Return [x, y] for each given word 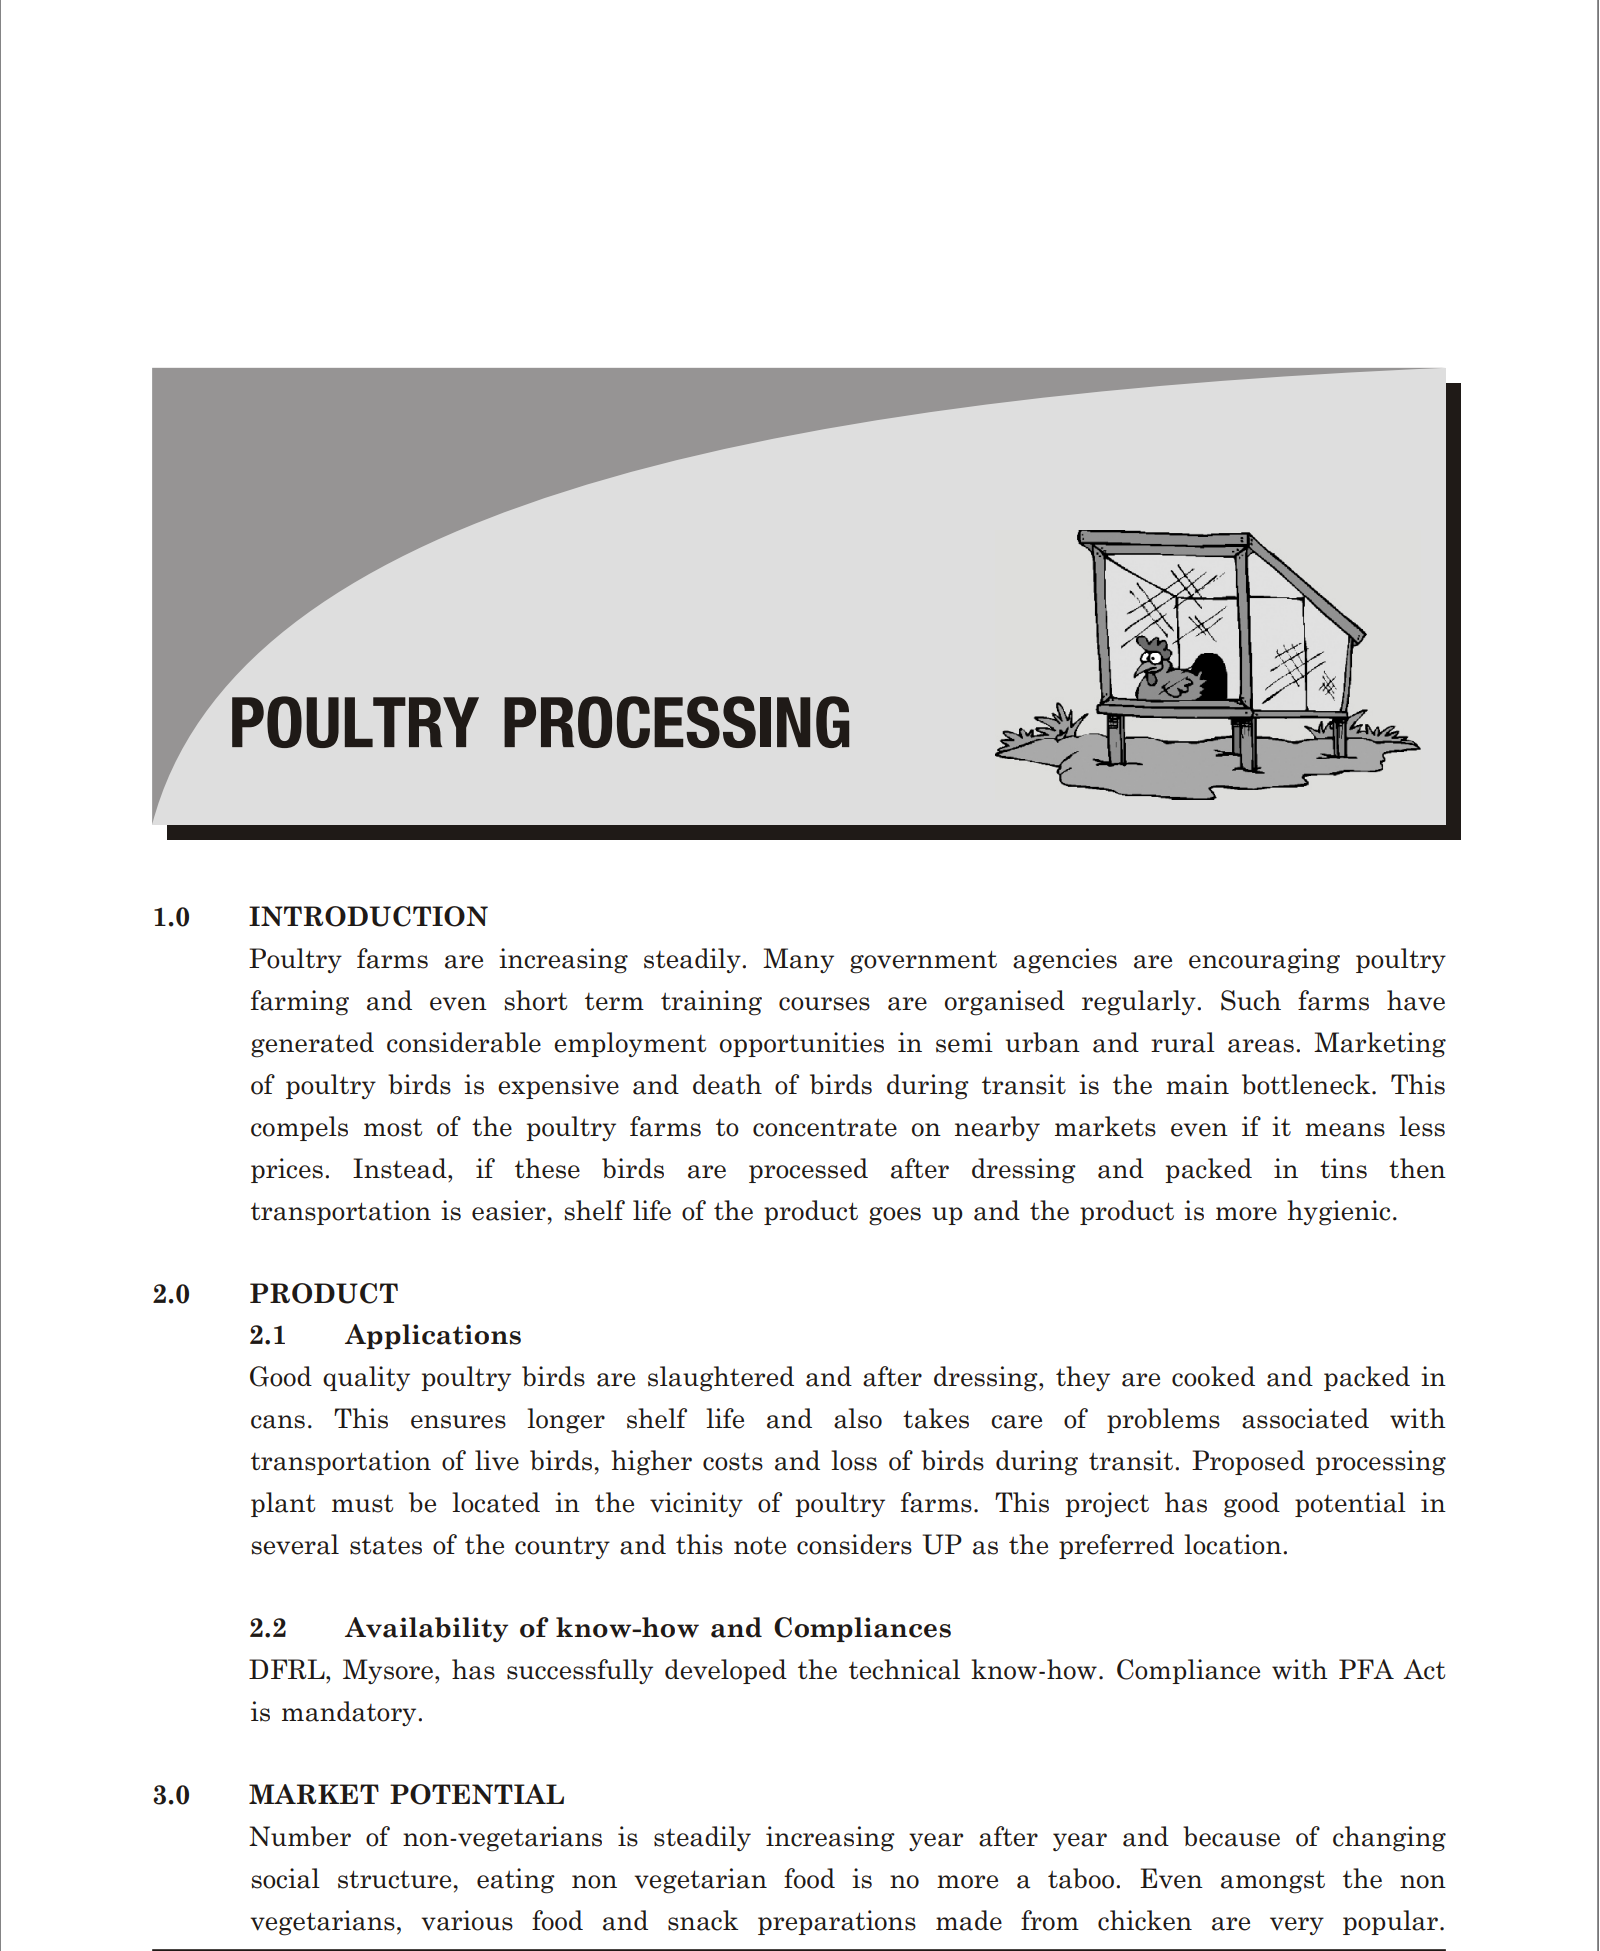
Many [798, 960]
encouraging [1264, 961]
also [858, 1418]
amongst [1273, 1882]
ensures [458, 1422]
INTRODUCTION [368, 916]
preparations [837, 1922]
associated [1305, 1418]
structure [396, 1879]
